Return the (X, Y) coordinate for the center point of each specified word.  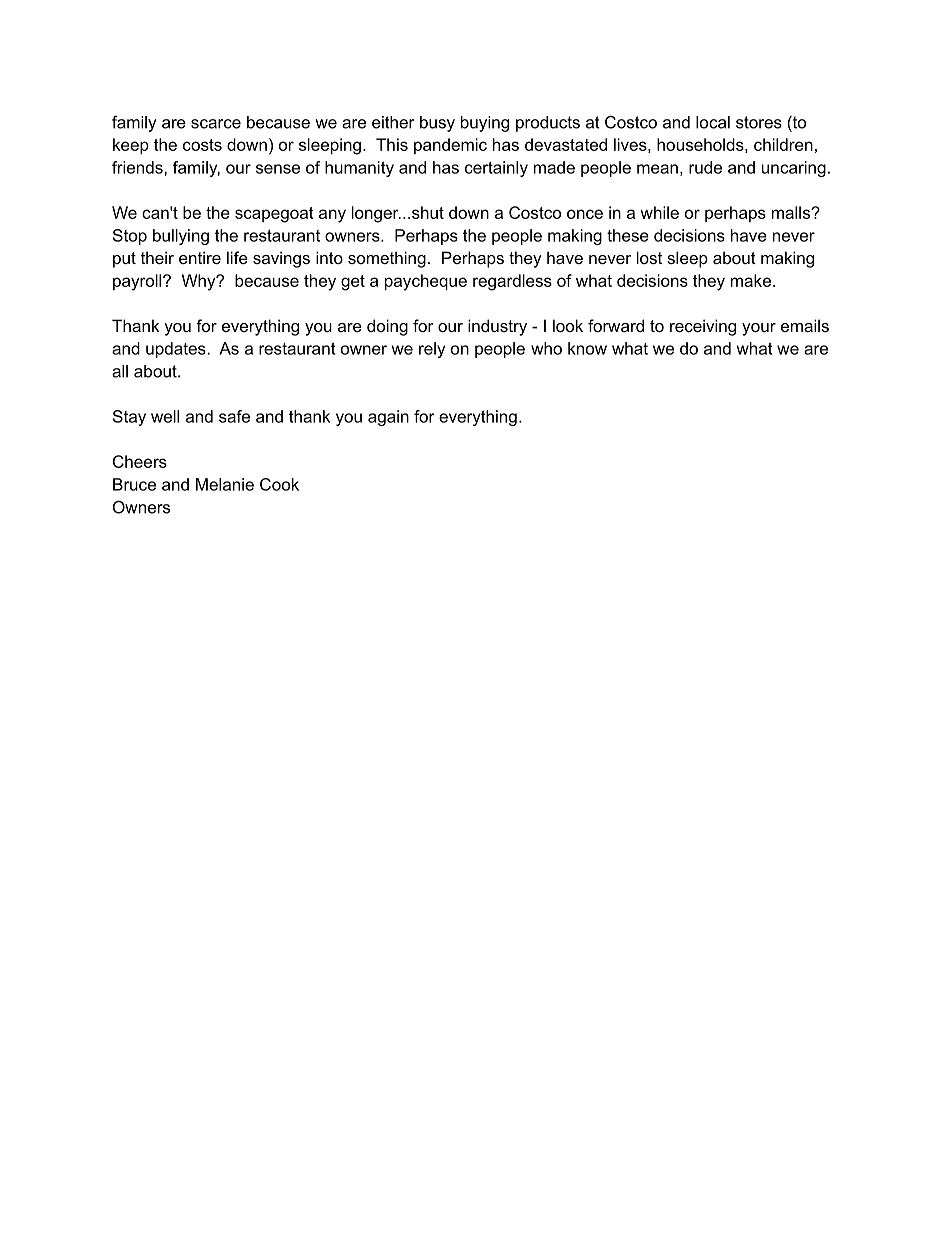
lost (649, 257)
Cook (279, 484)
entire (200, 257)
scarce (216, 124)
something (387, 259)
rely (432, 350)
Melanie (225, 484)
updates (177, 350)
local (713, 122)
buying (485, 124)
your (759, 329)
